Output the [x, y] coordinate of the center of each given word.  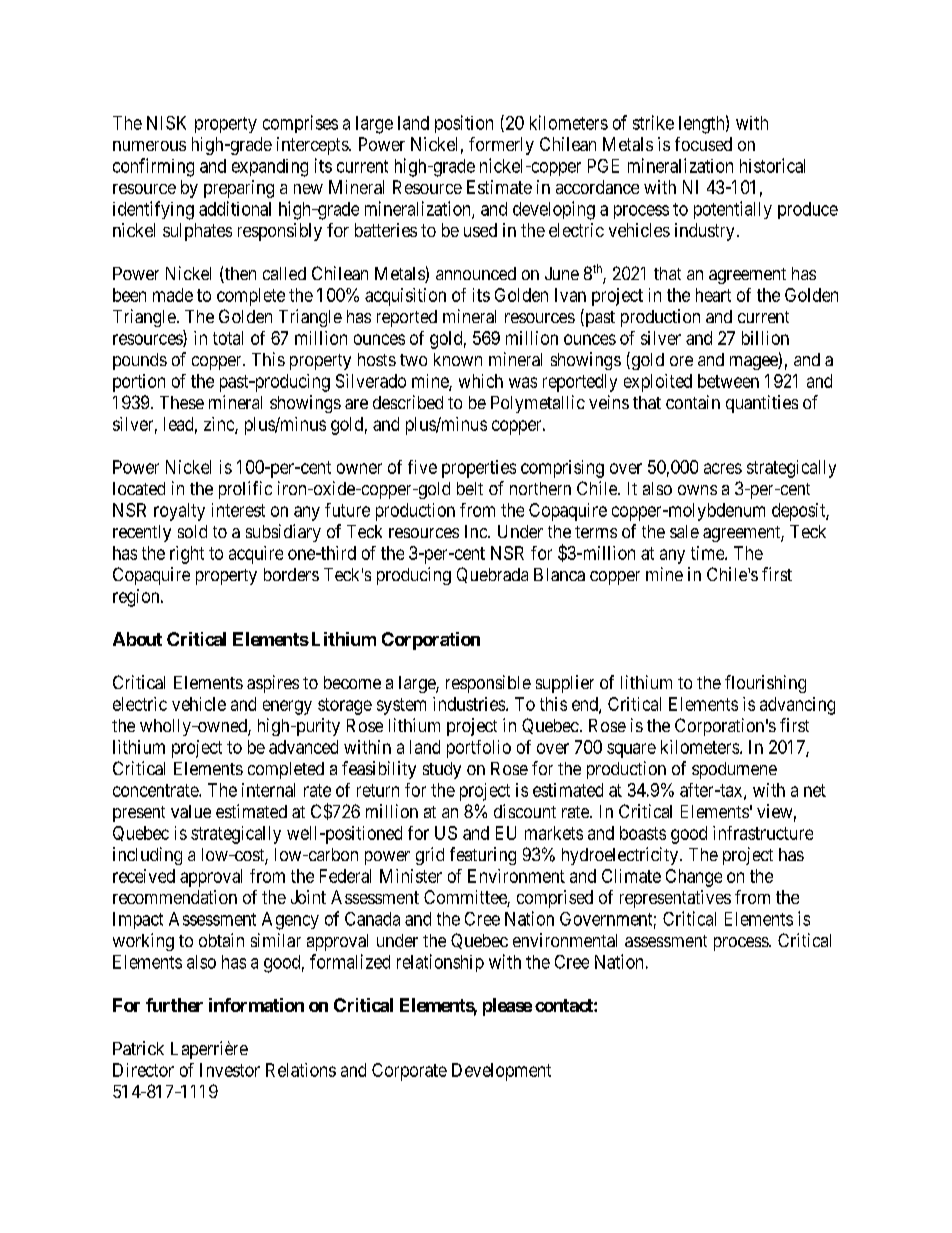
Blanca [559, 574]
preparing [239, 189]
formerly [501, 146]
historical [772, 165]
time [708, 553]
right [187, 555]
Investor [230, 1070]
